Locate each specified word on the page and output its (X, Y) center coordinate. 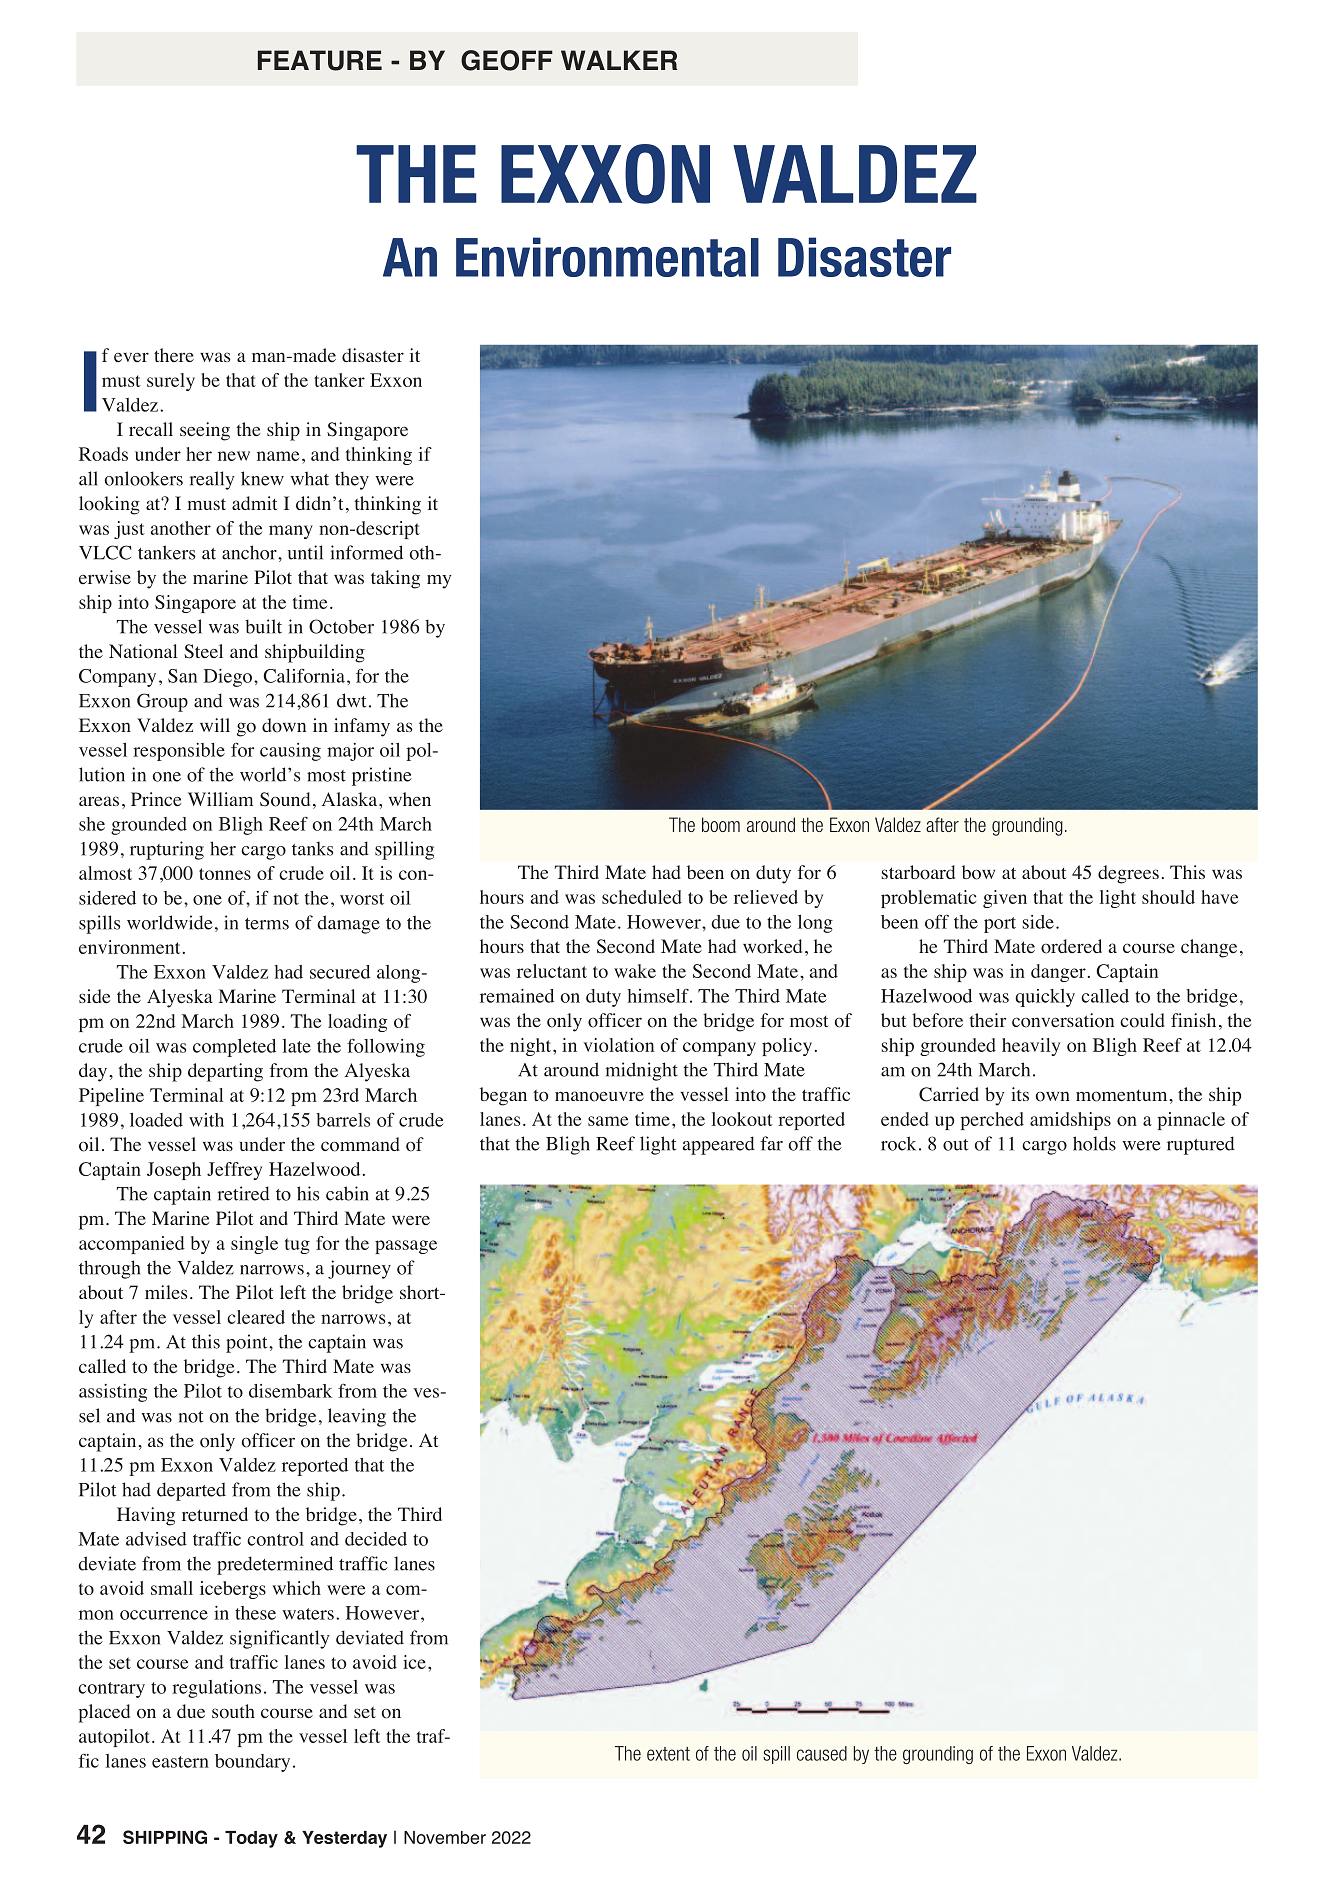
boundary (252, 1763)
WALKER (619, 60)
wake (635, 971)
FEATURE (320, 60)
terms (267, 924)
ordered (1071, 946)
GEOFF (507, 60)
